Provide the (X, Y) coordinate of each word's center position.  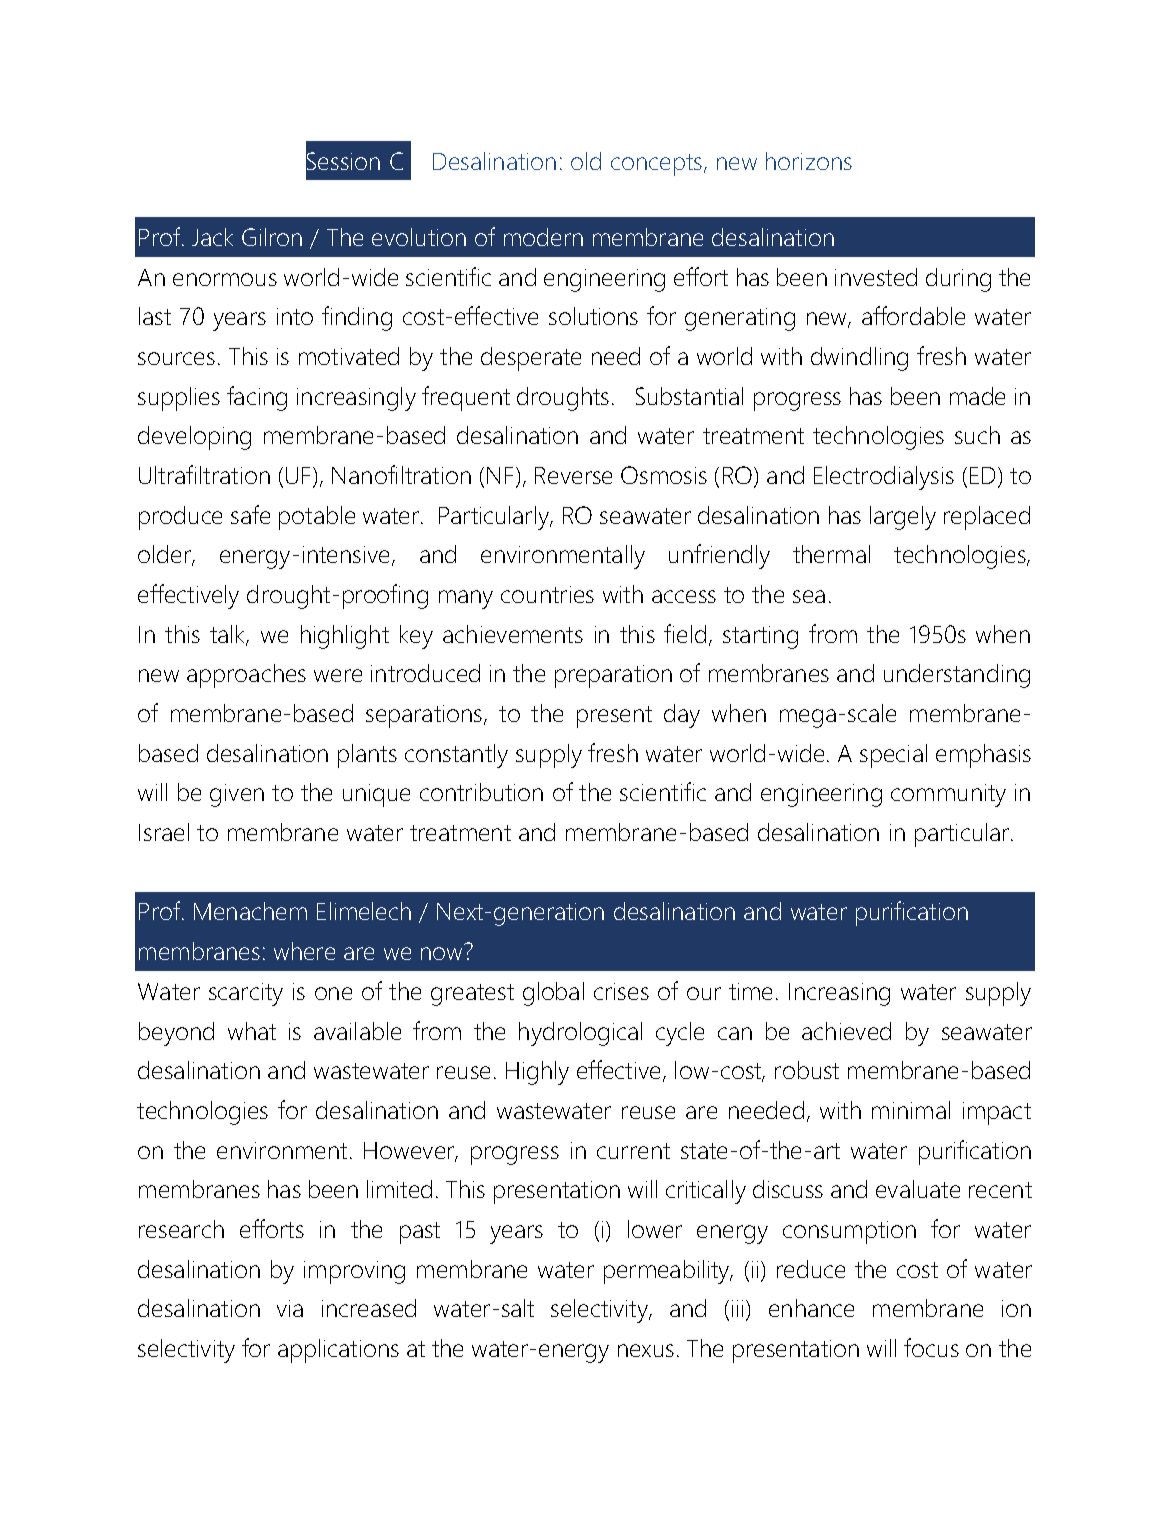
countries (547, 594)
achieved (846, 1031)
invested (876, 277)
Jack (212, 237)
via (290, 1308)
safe (250, 514)
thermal (831, 554)
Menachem (250, 911)
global (553, 994)
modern (543, 237)
